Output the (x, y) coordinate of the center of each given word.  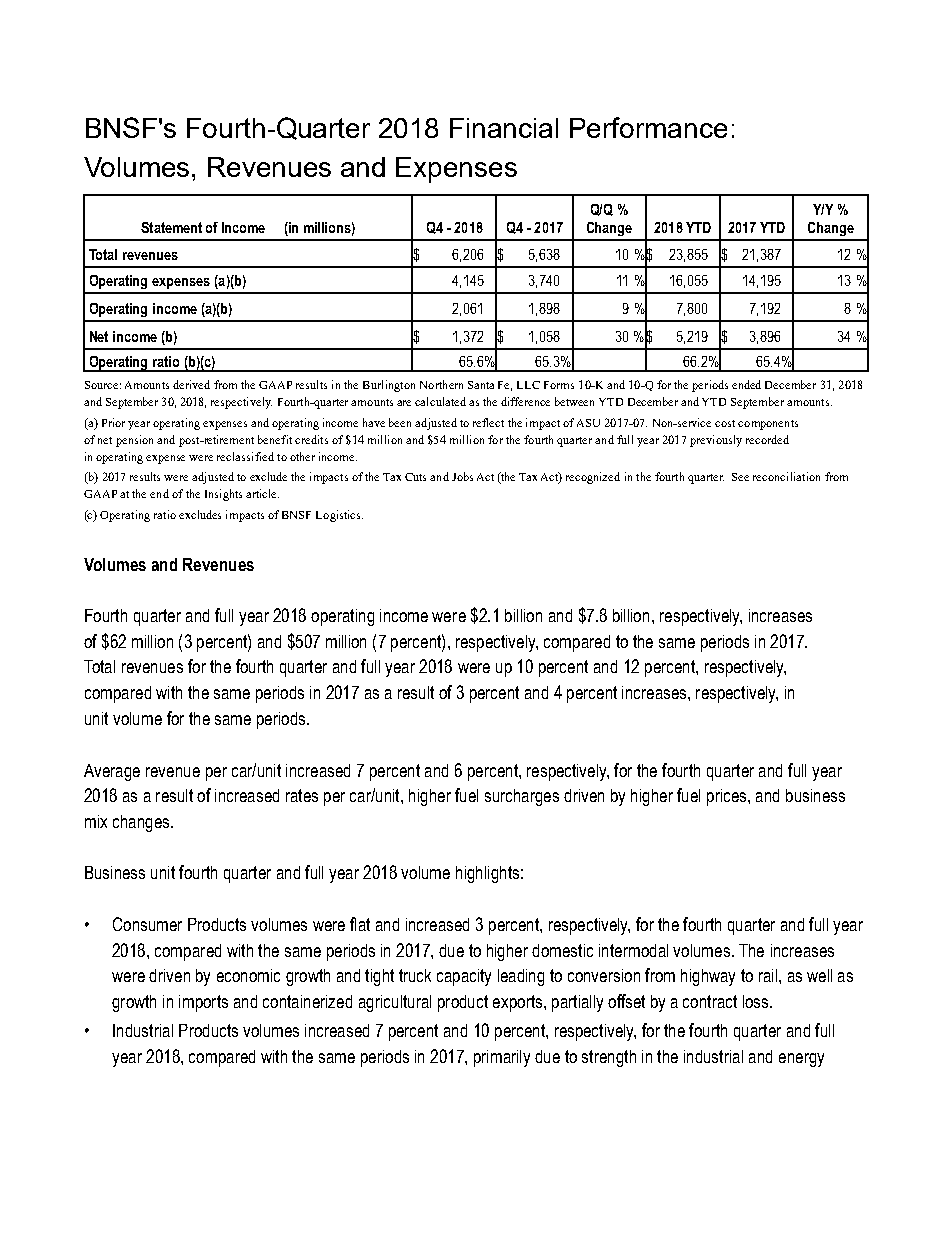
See (740, 477)
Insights (223, 495)
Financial (504, 128)
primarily (502, 1058)
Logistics (339, 516)
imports (203, 1003)
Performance (648, 127)
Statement (171, 227)
